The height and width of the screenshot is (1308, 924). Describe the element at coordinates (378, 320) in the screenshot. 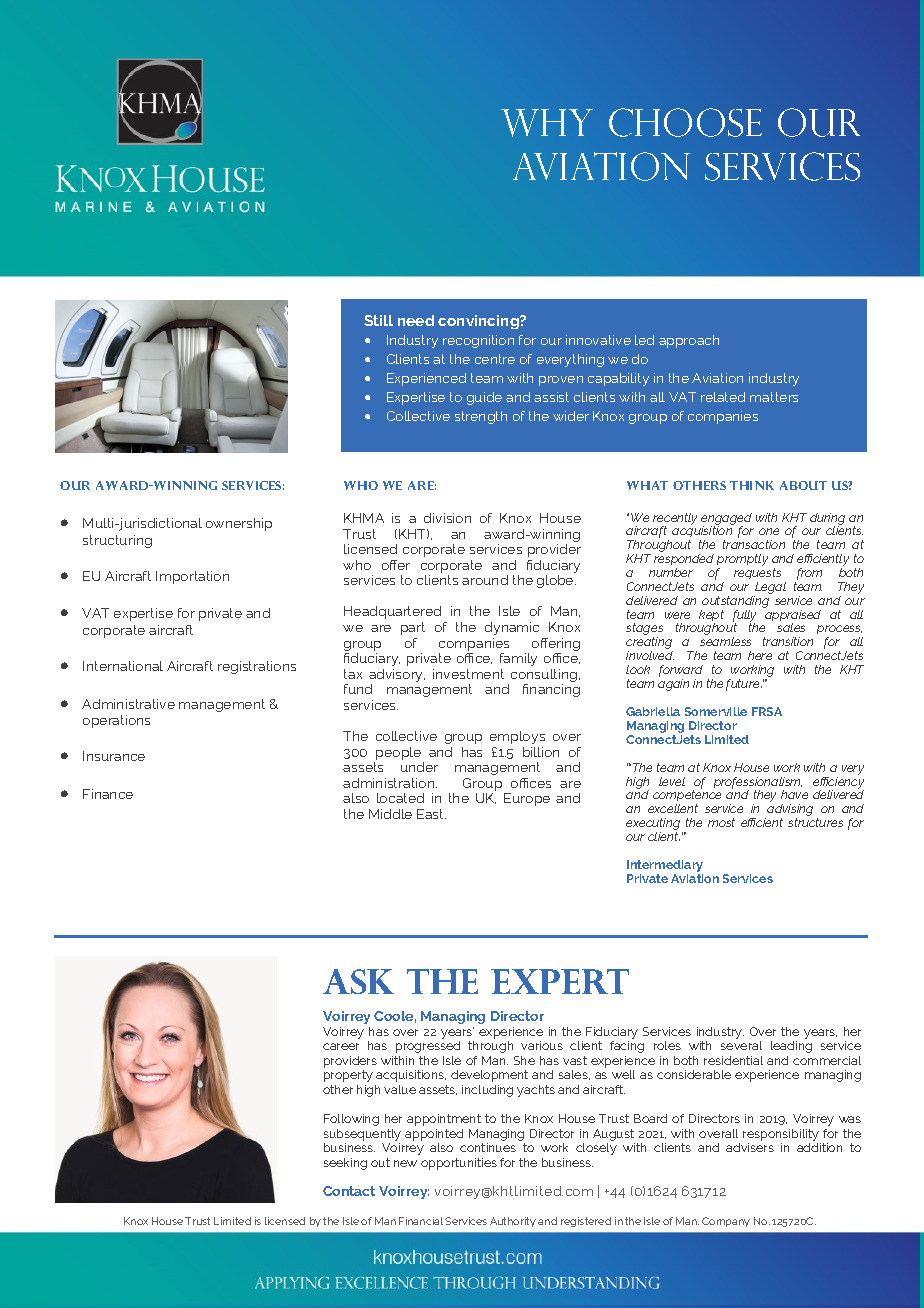

I see `Still` at that location.
